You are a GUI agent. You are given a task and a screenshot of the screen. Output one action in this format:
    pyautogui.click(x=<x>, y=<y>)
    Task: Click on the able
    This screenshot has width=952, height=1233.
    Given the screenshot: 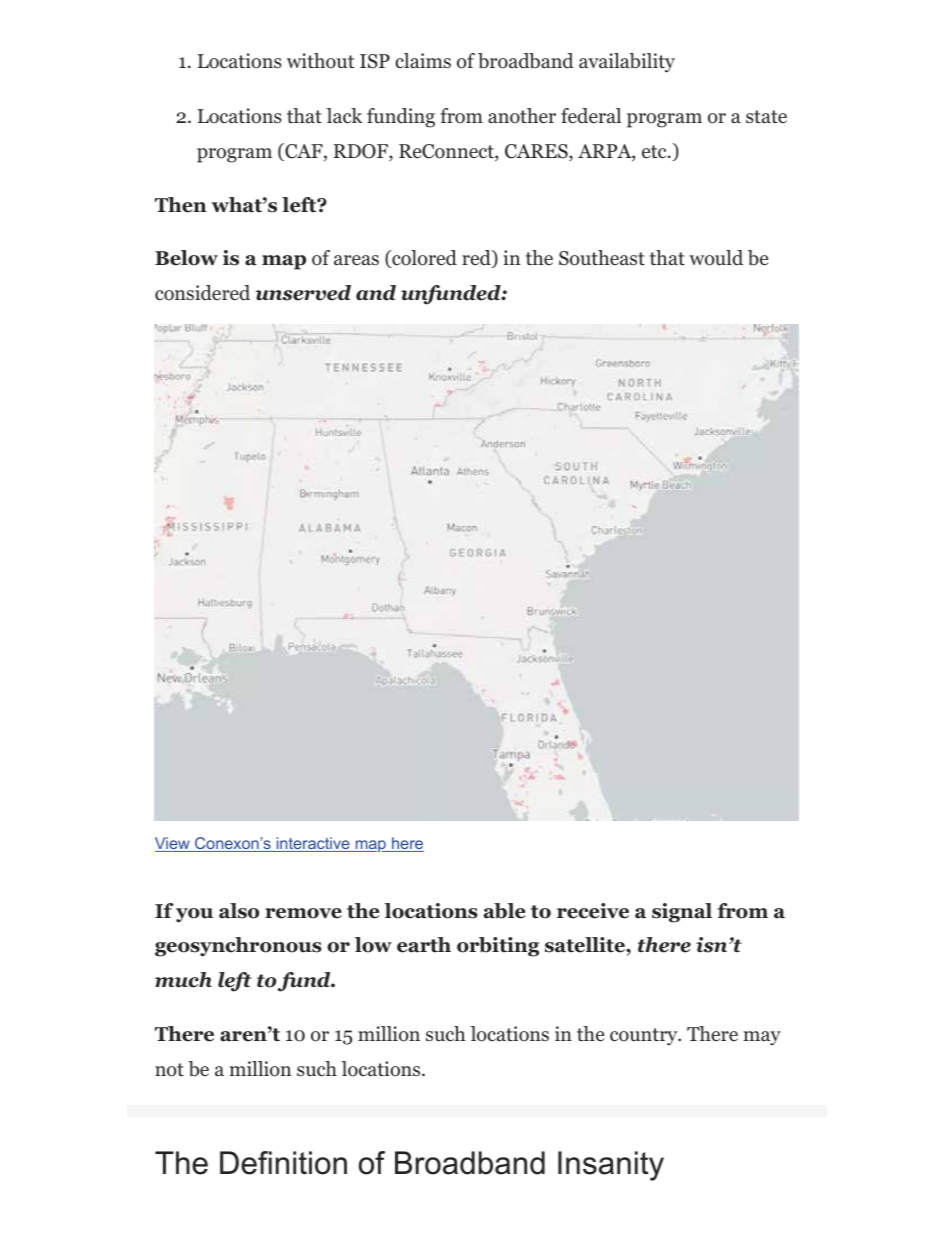 What is the action you would take?
    pyautogui.click(x=504, y=911)
